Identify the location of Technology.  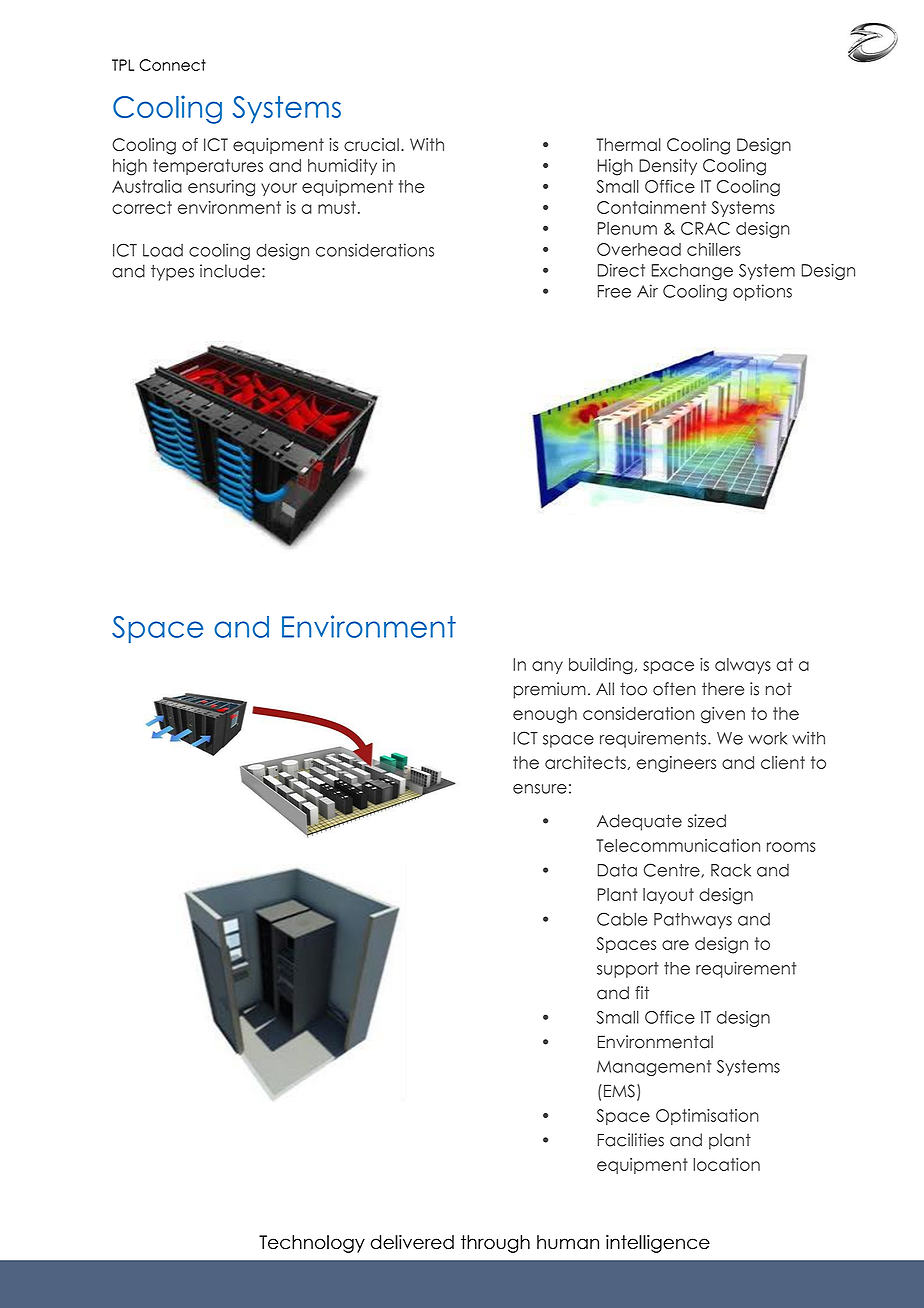
(312, 1244).
